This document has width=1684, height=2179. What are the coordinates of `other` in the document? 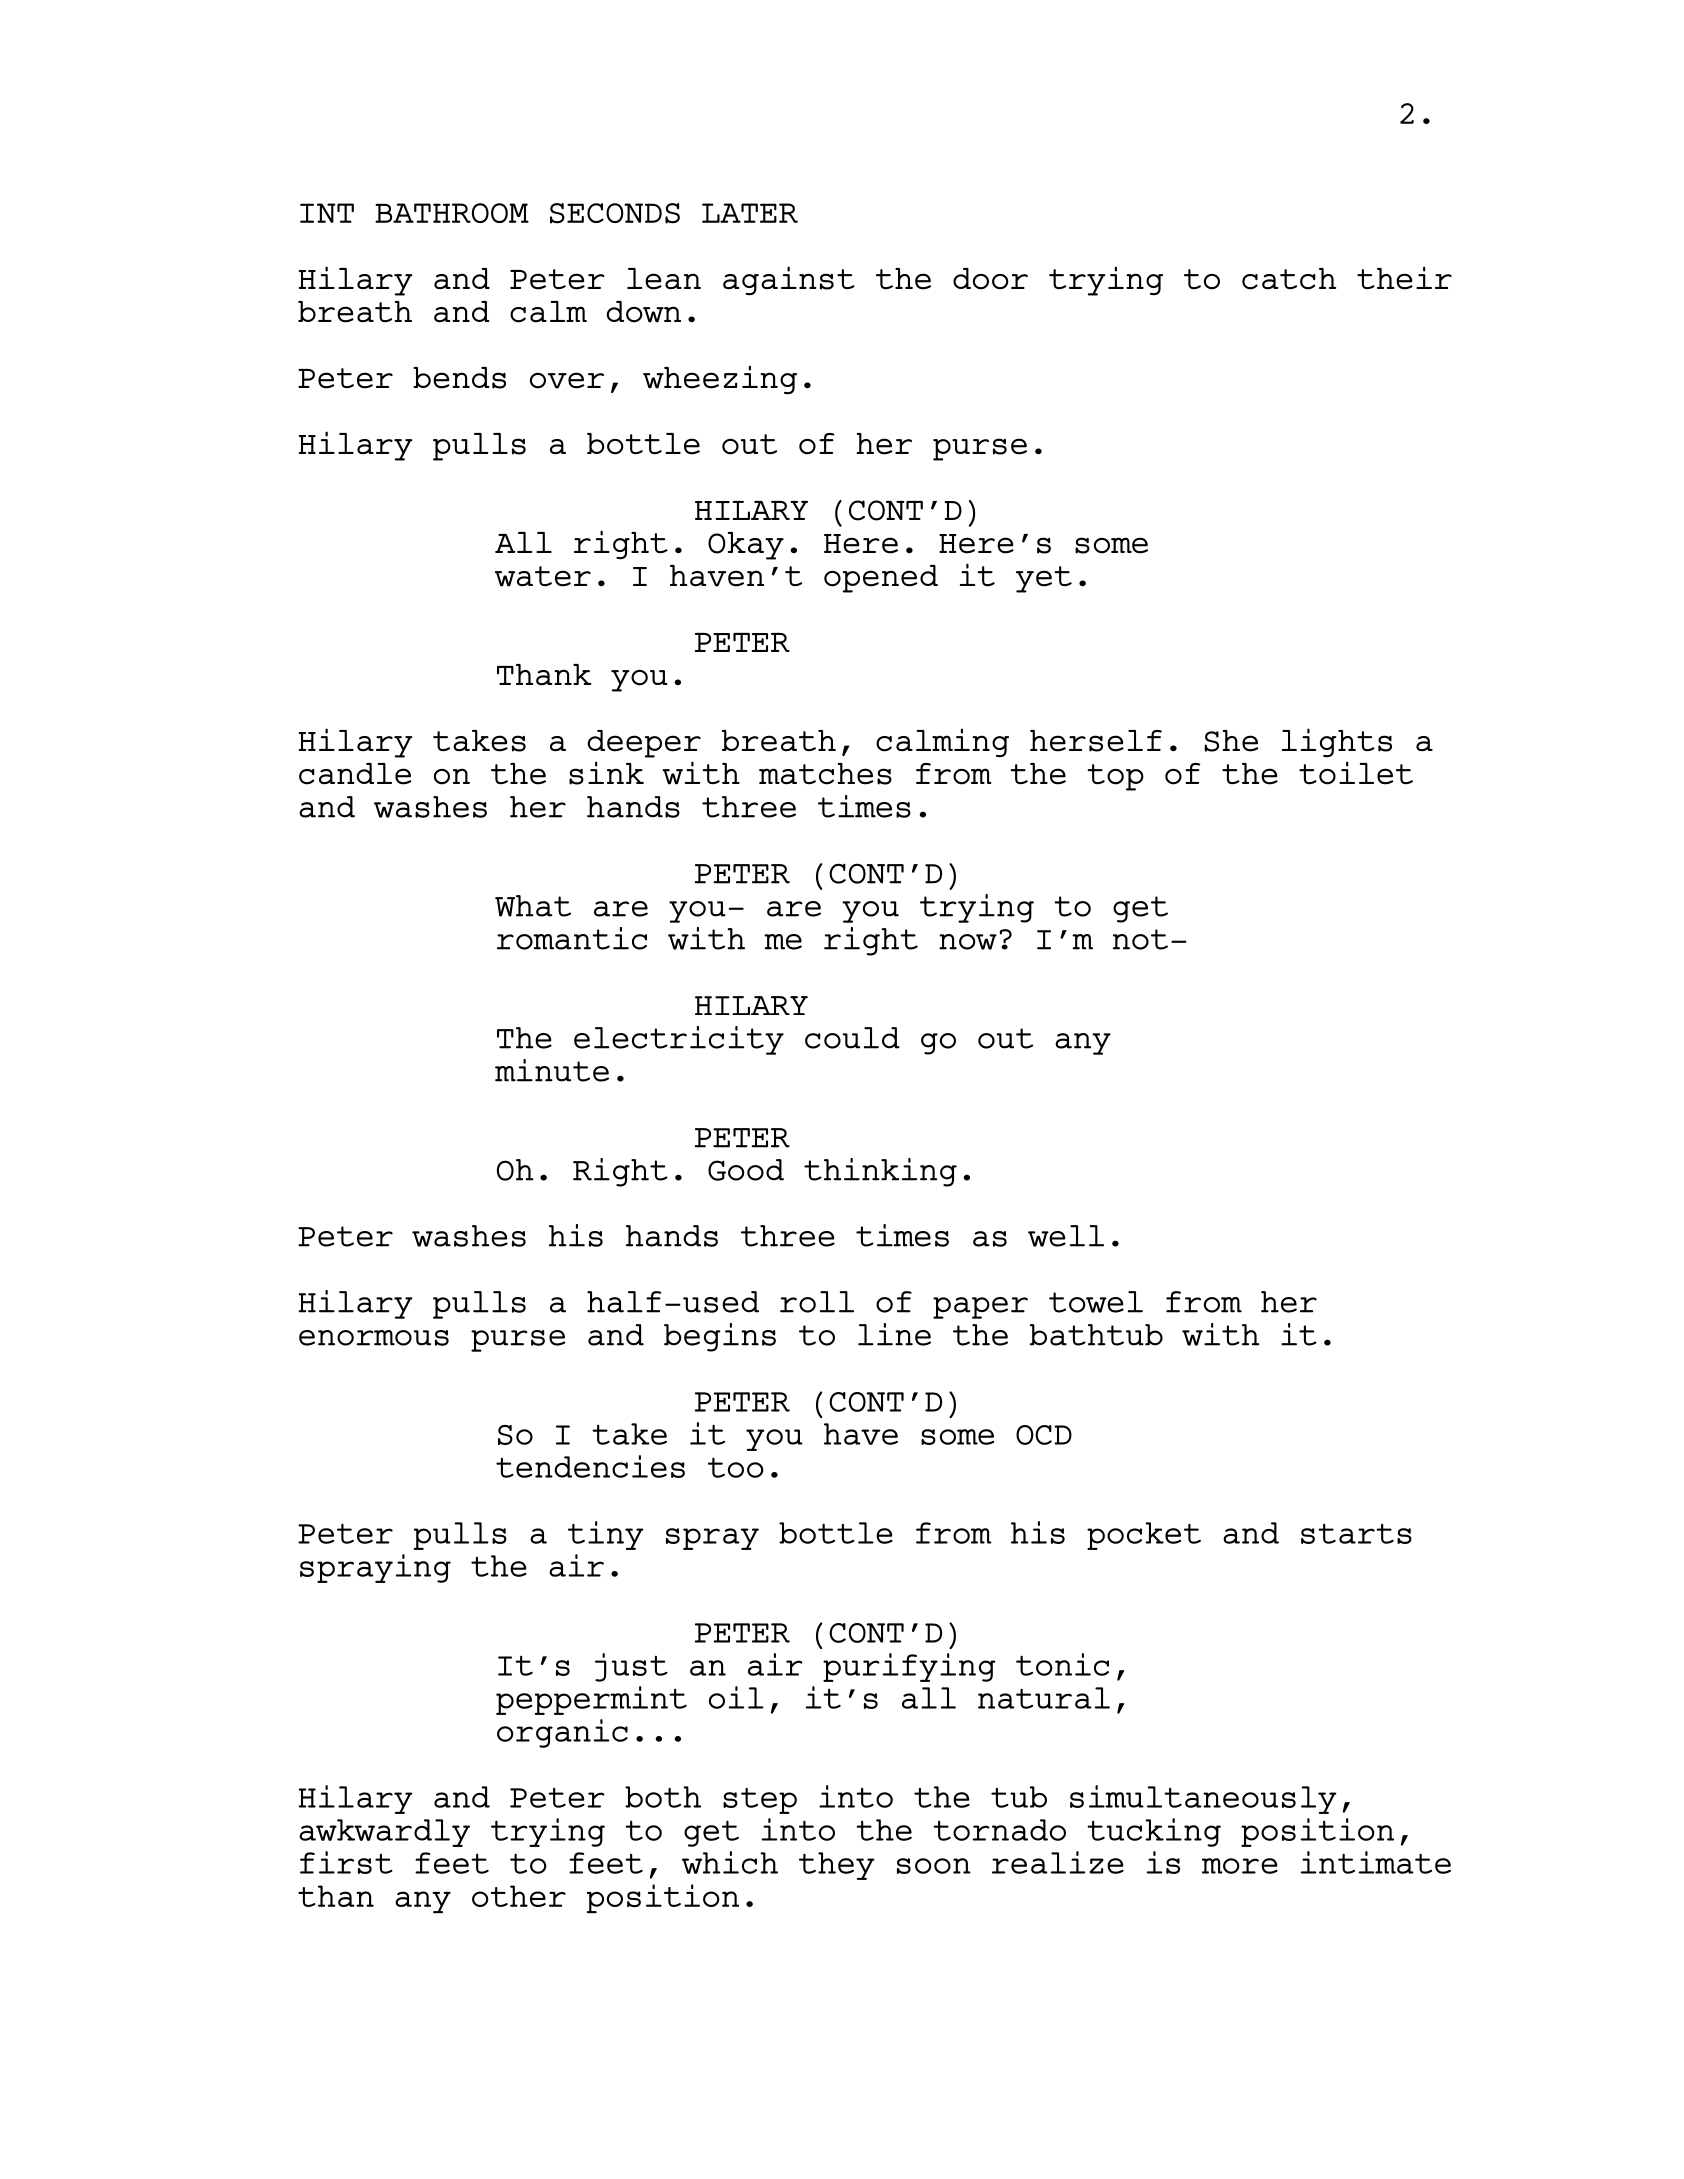 It's located at (519, 1896).
